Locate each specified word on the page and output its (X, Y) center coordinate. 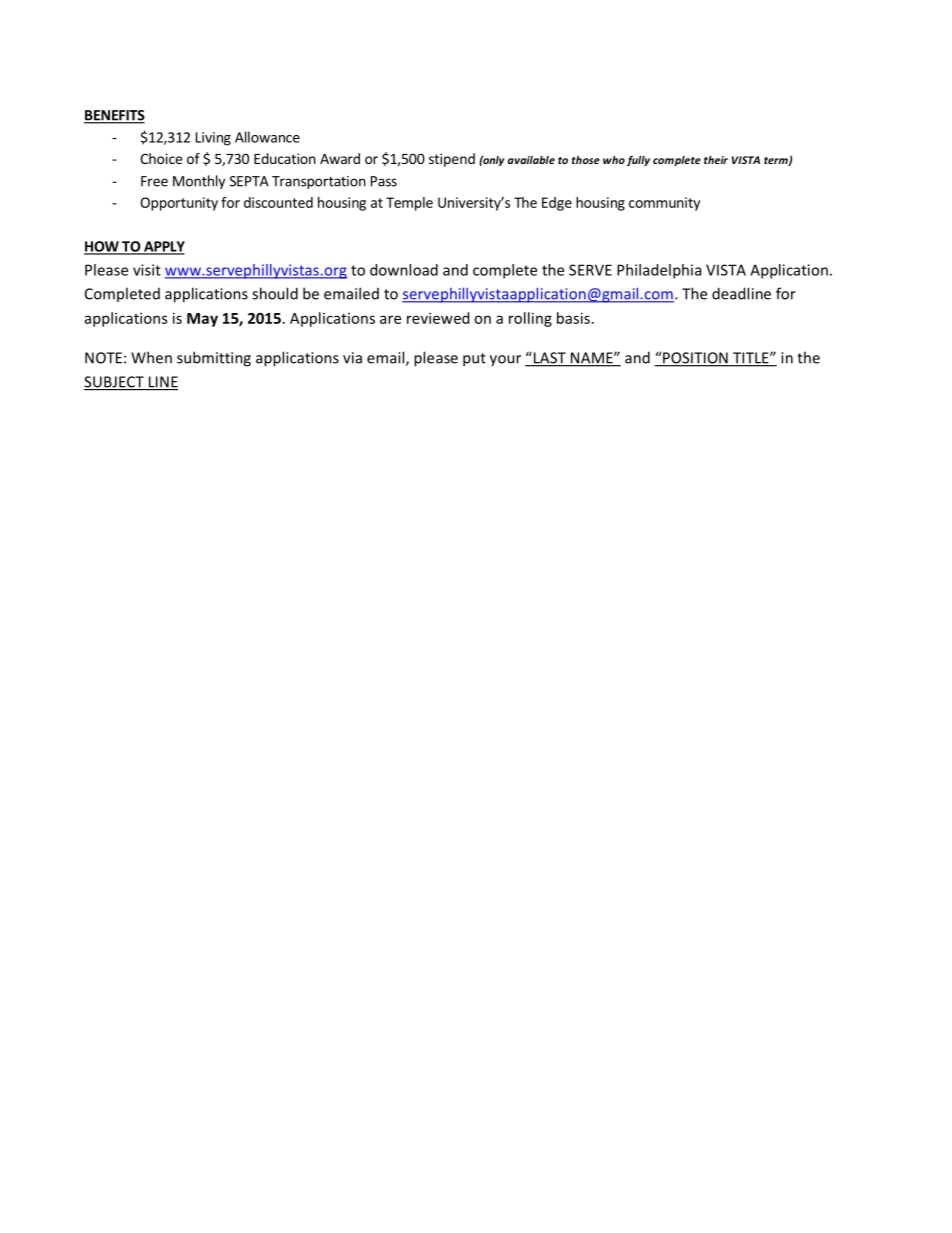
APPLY (163, 247)
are (390, 319)
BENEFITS (114, 116)
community (664, 204)
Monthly (199, 182)
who (614, 160)
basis (573, 318)
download (404, 270)
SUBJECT (115, 383)
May (202, 320)
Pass (384, 181)
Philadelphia (659, 271)
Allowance (267, 137)
